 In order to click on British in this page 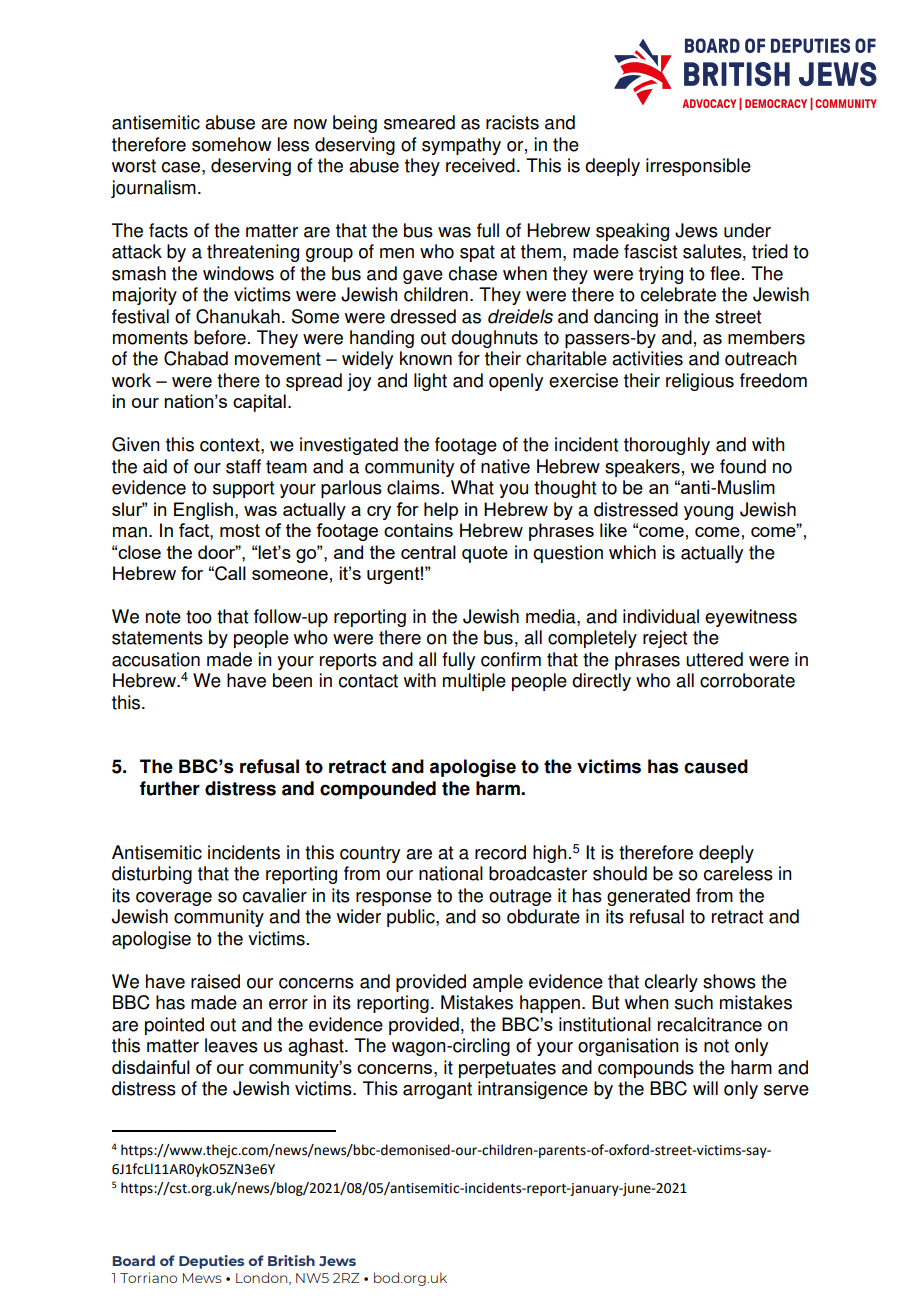, I will do `click(291, 1260)`.
